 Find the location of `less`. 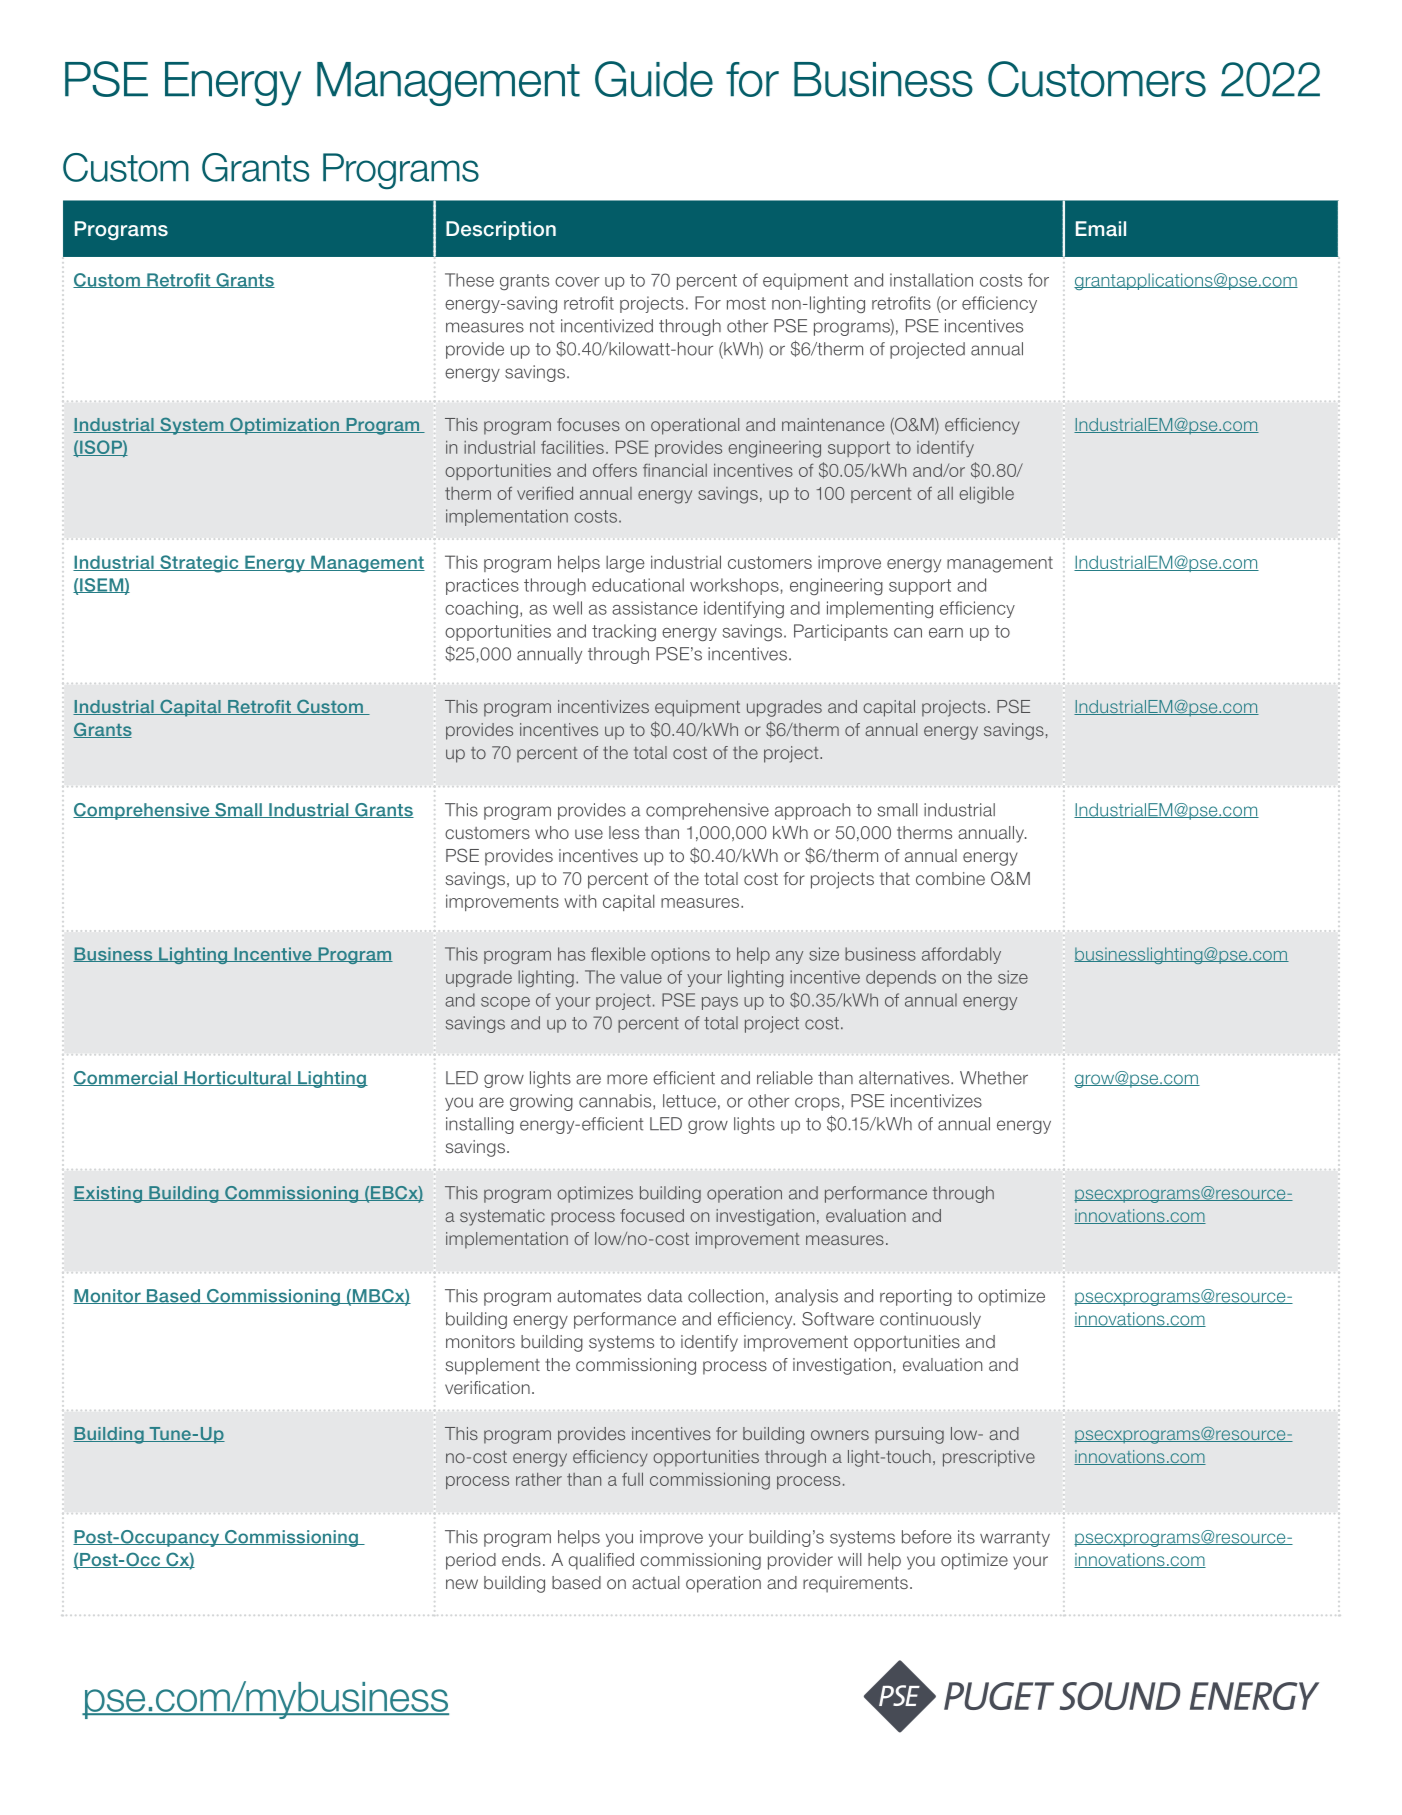

less is located at coordinates (624, 832).
